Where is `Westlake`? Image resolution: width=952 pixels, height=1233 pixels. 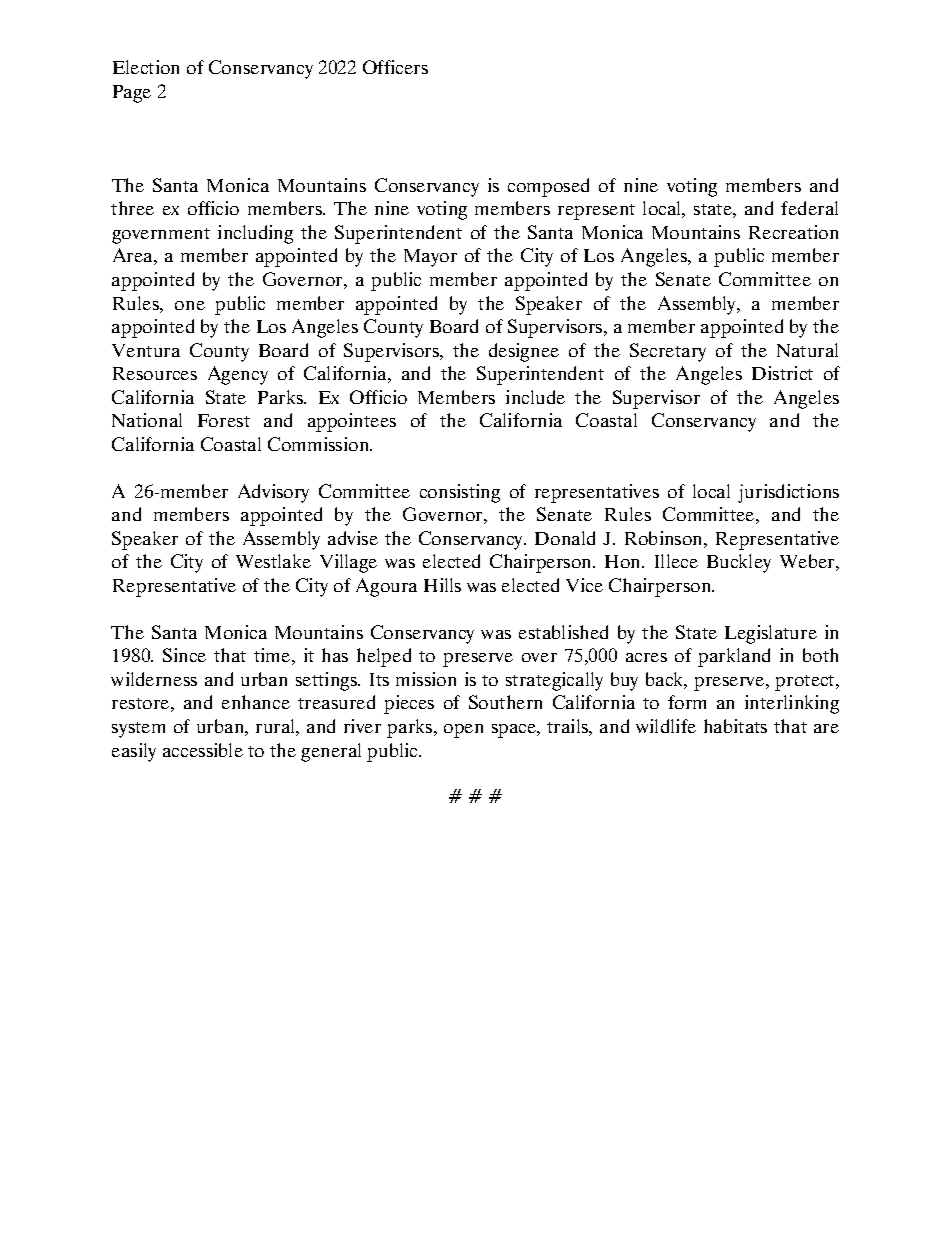
Westlake is located at coordinates (273, 561).
